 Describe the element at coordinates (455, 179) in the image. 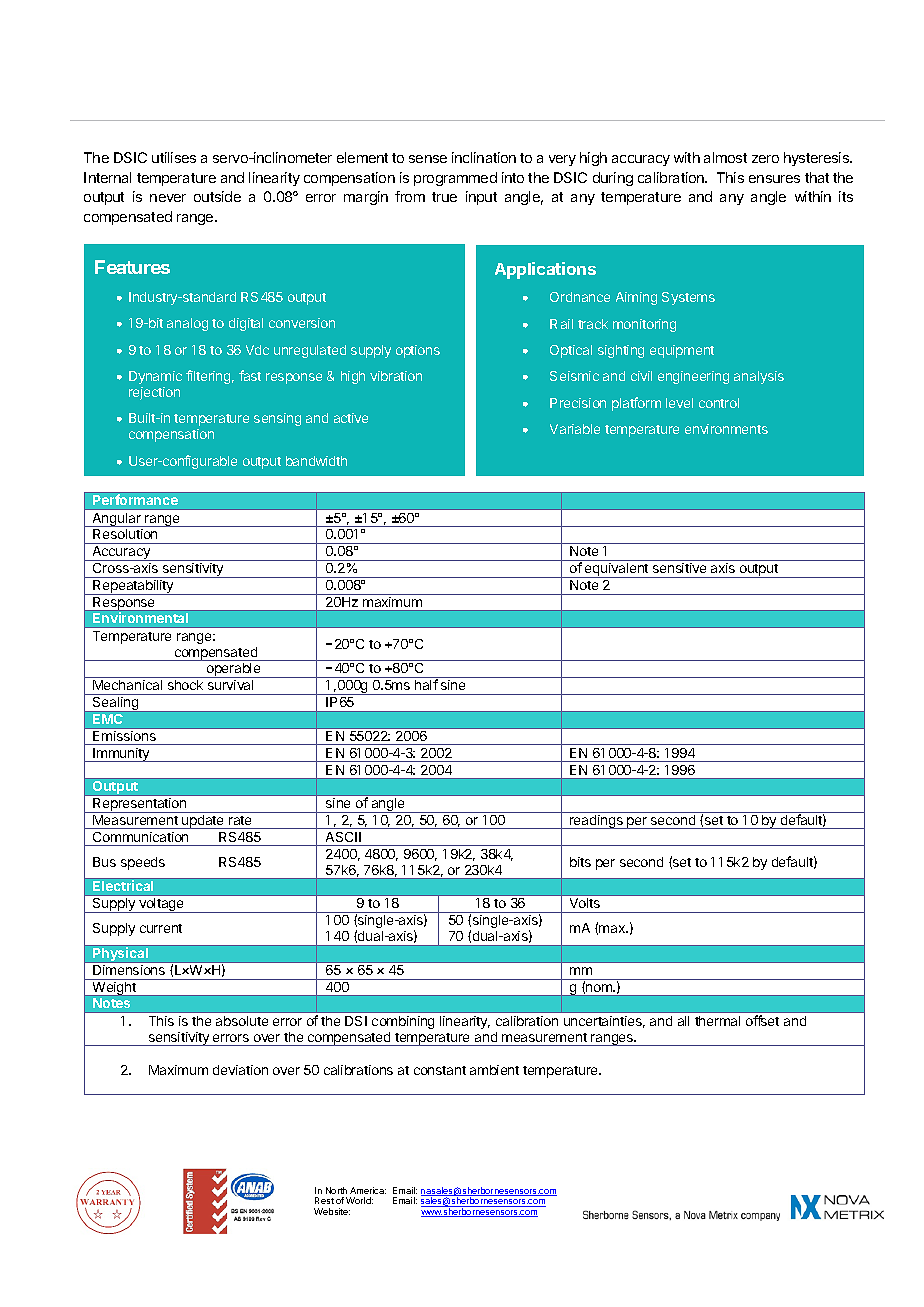

I see `programmed` at that location.
